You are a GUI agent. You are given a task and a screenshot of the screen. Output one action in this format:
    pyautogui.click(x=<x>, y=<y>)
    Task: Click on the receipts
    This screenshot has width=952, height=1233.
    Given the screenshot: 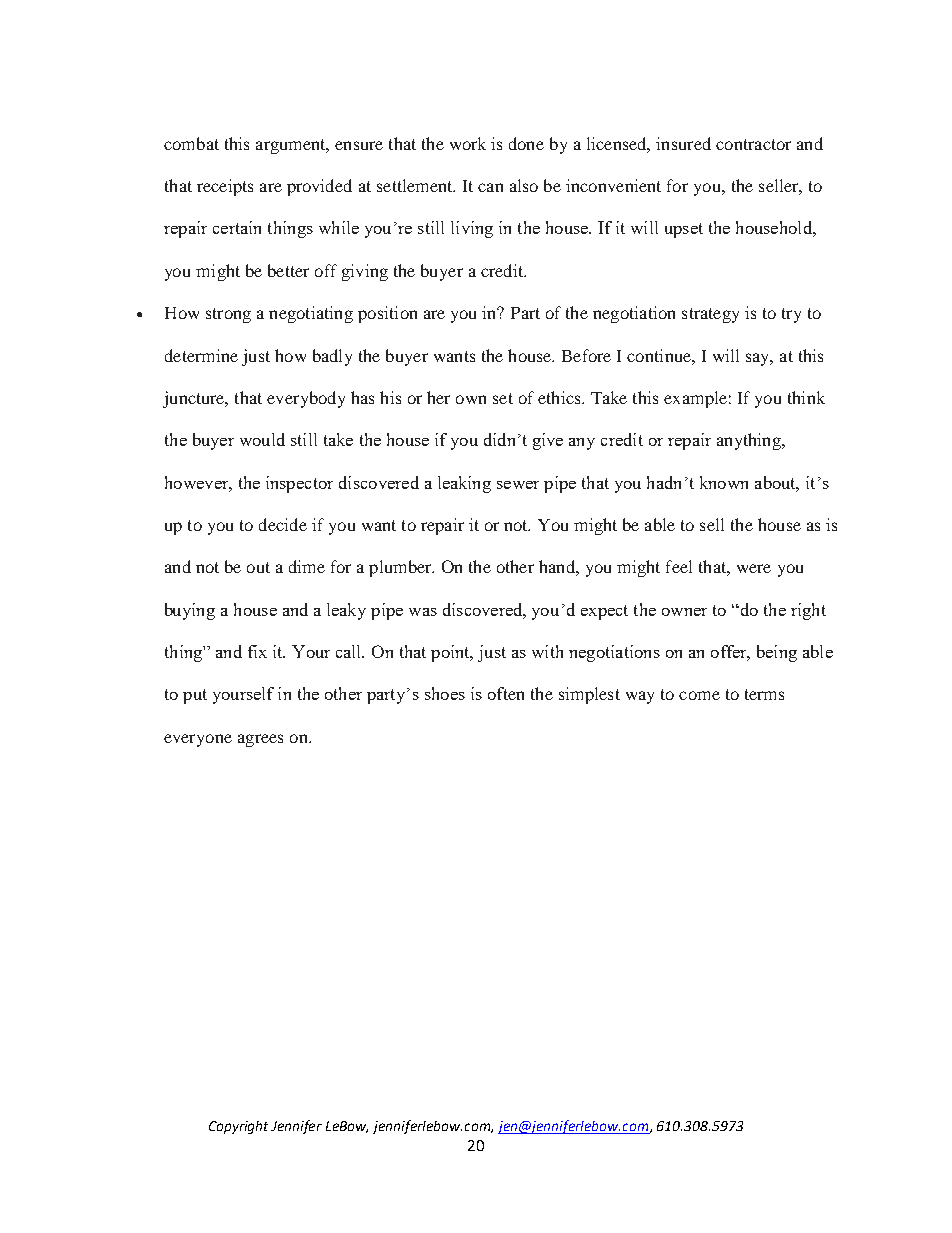 What is the action you would take?
    pyautogui.click(x=225, y=187)
